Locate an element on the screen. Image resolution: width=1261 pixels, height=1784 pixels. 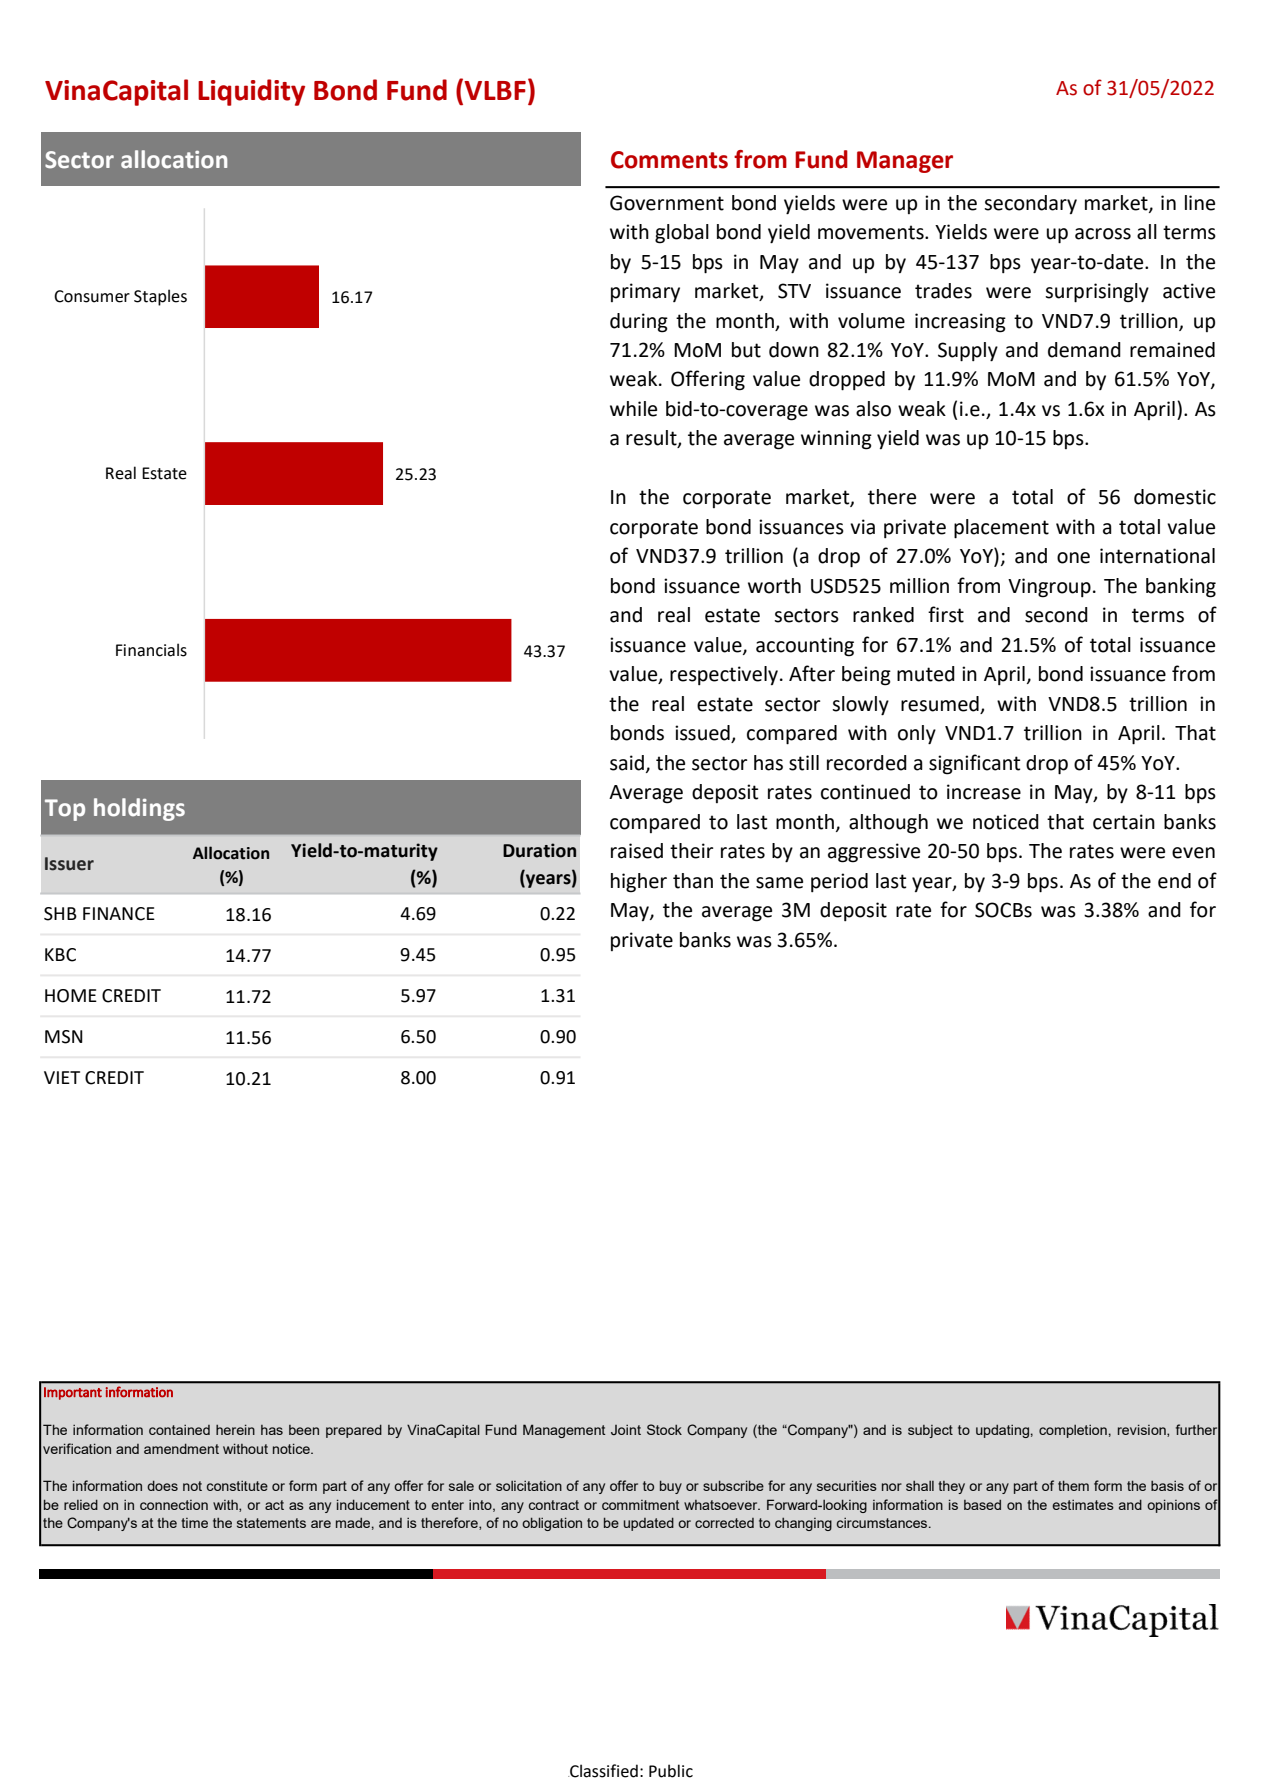
time is located at coordinates (194, 1523).
